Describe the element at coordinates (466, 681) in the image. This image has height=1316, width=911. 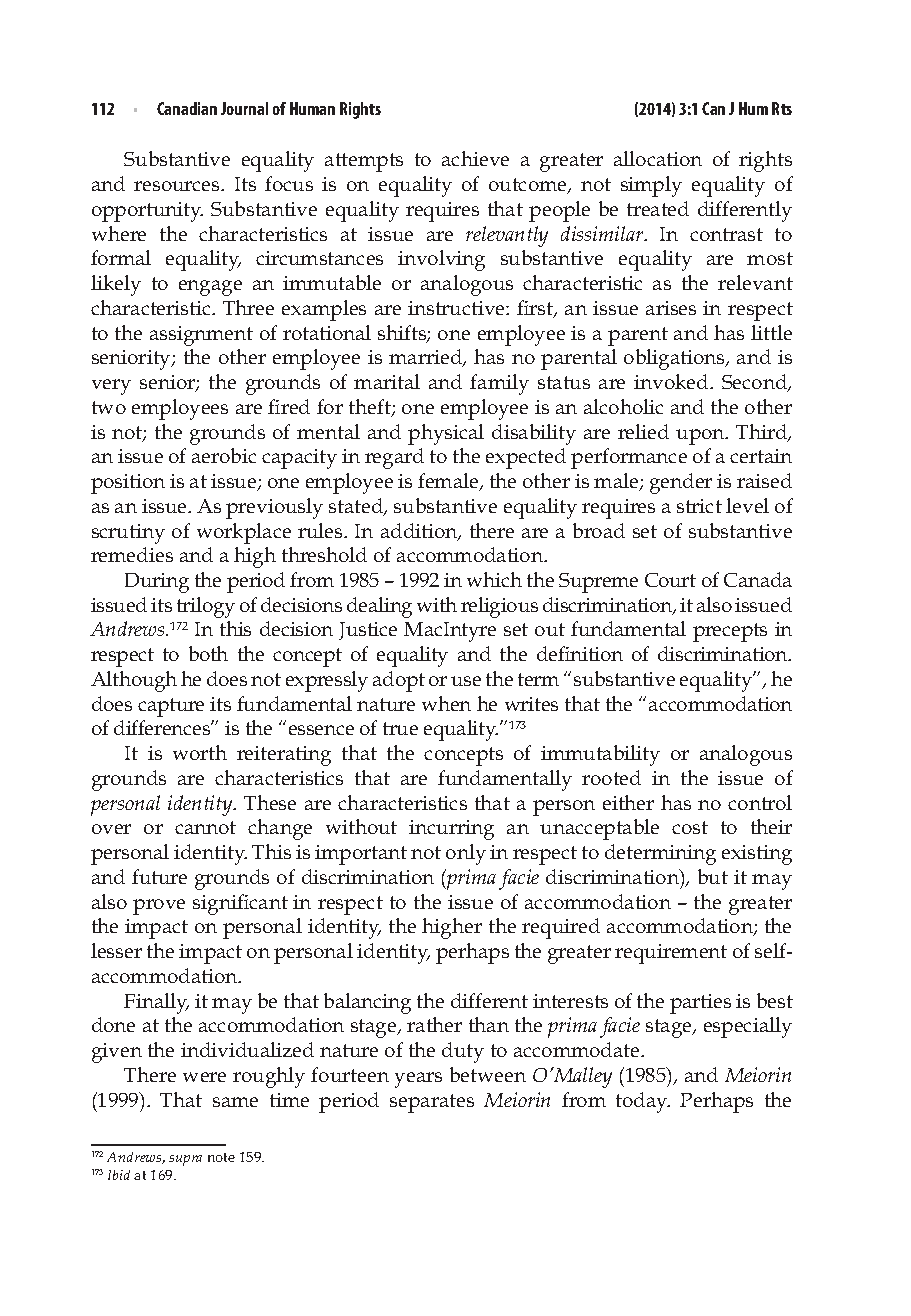
I see `use` at that location.
